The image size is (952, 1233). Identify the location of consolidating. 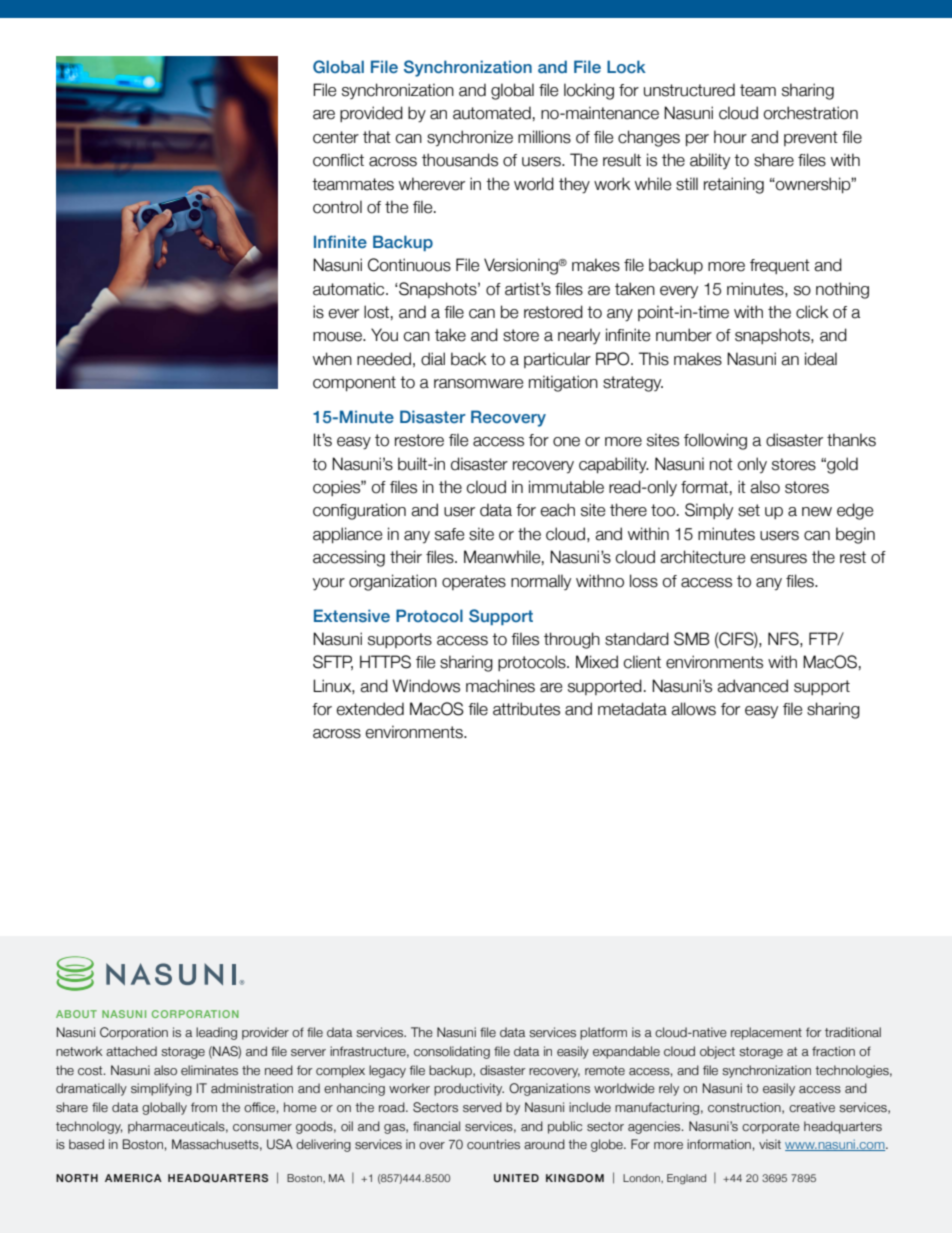
(452, 1052).
